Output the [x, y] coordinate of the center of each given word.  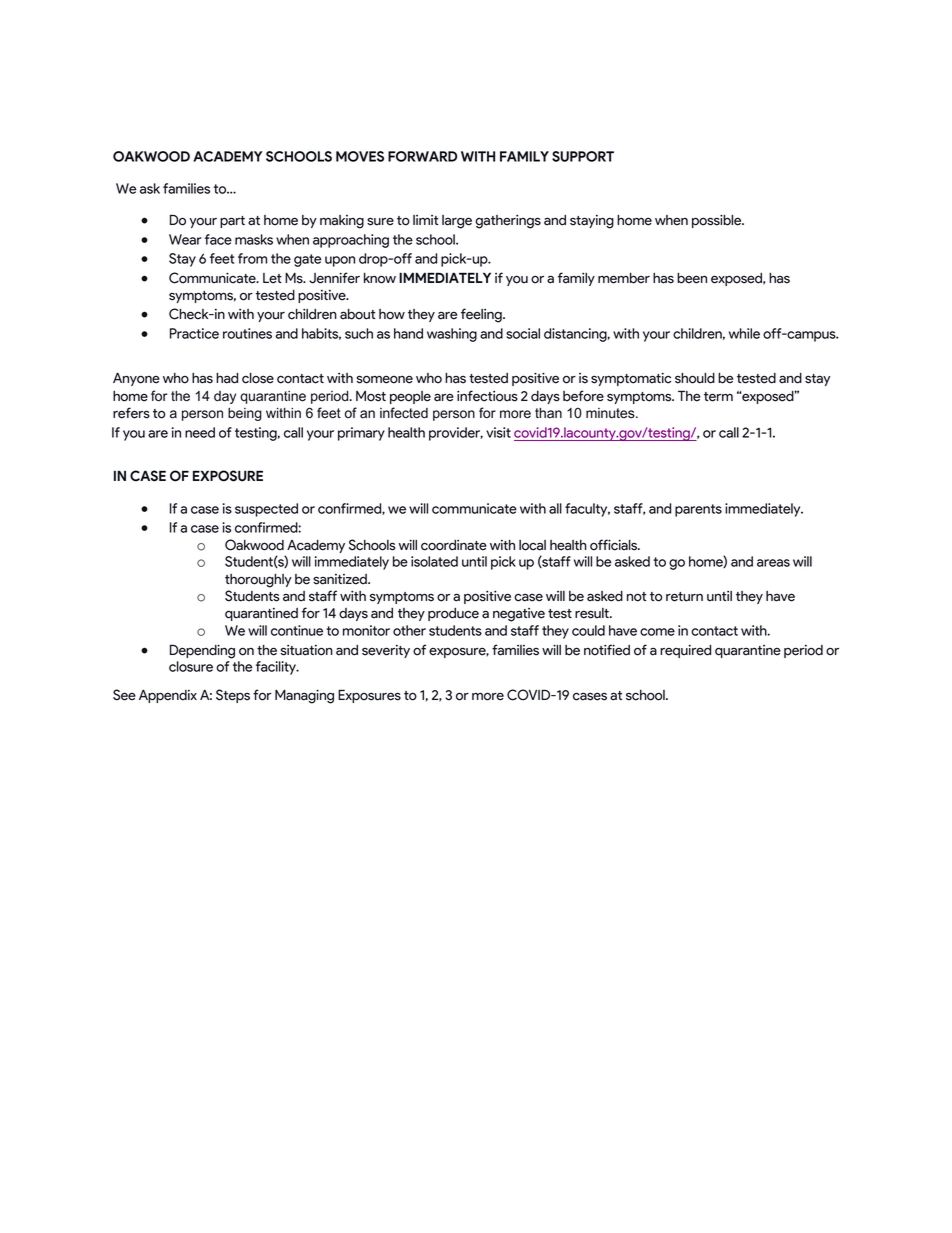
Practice [194, 333]
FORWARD [422, 156]
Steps [233, 696]
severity [386, 651]
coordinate [454, 545]
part [232, 222]
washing [452, 335]
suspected [266, 510]
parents [698, 510]
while [744, 333]
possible [718, 221]
